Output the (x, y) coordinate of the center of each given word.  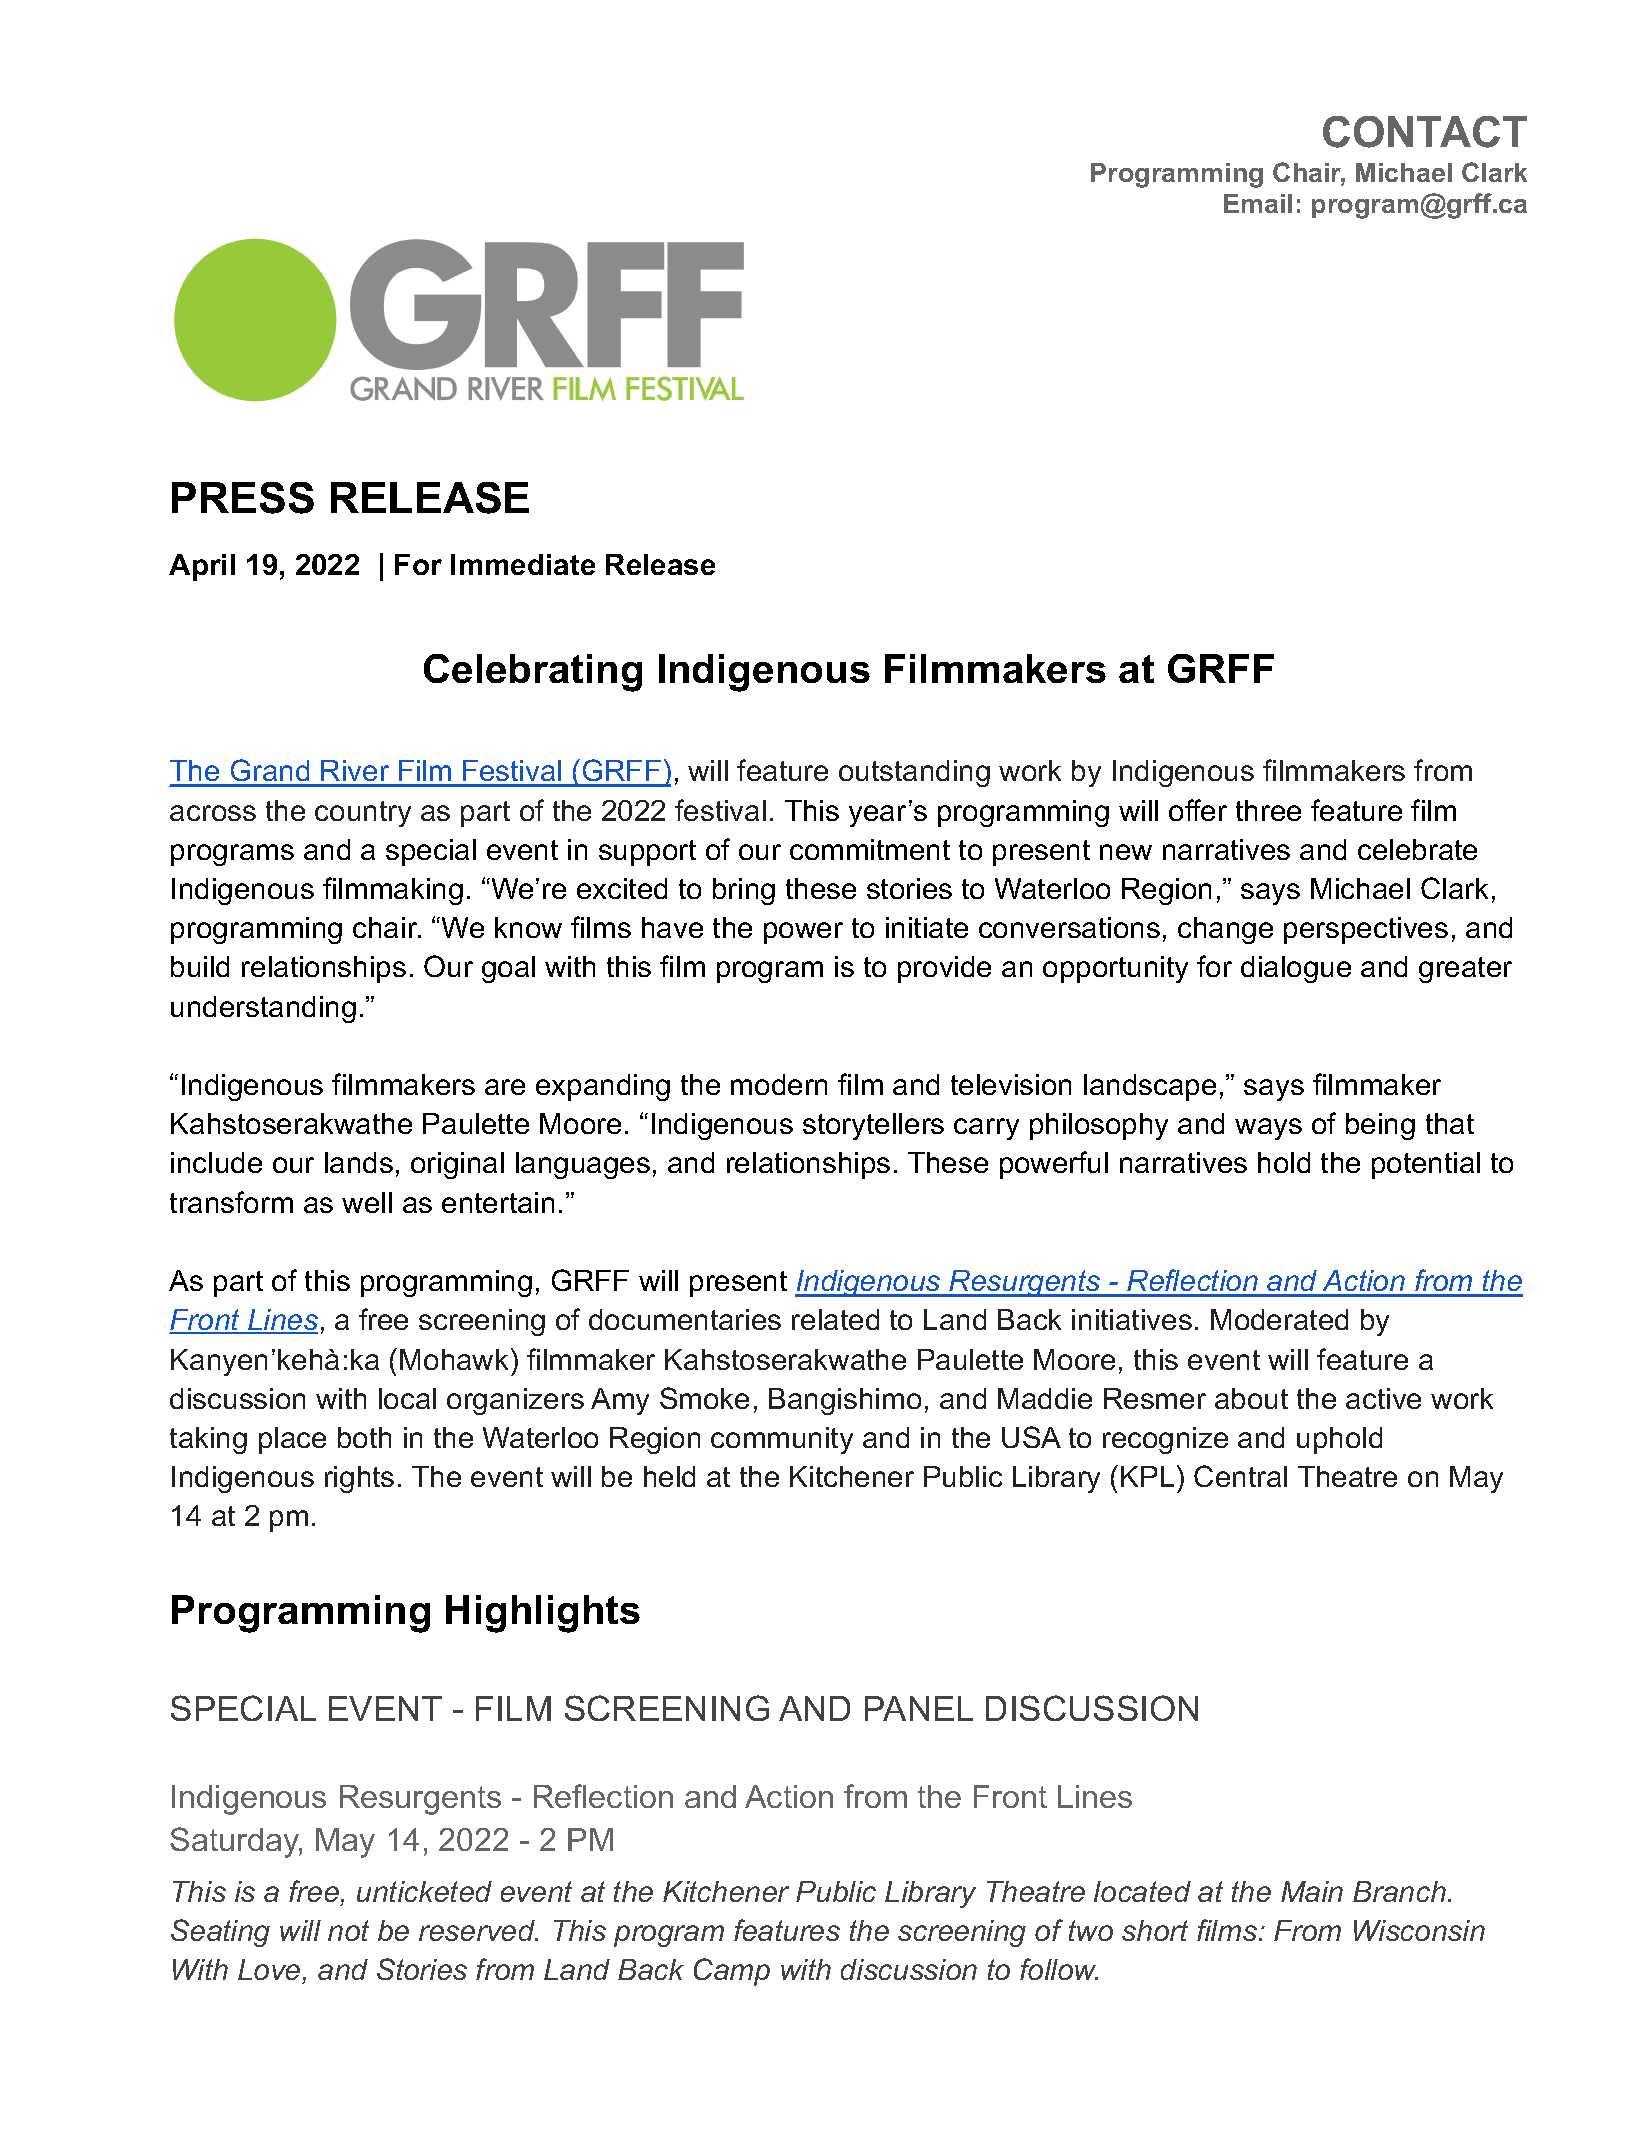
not (348, 1930)
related (835, 1319)
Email (1258, 203)
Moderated (1279, 1319)
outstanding (914, 773)
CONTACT (1425, 132)
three (1268, 810)
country (363, 814)
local (407, 1398)
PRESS (243, 498)
